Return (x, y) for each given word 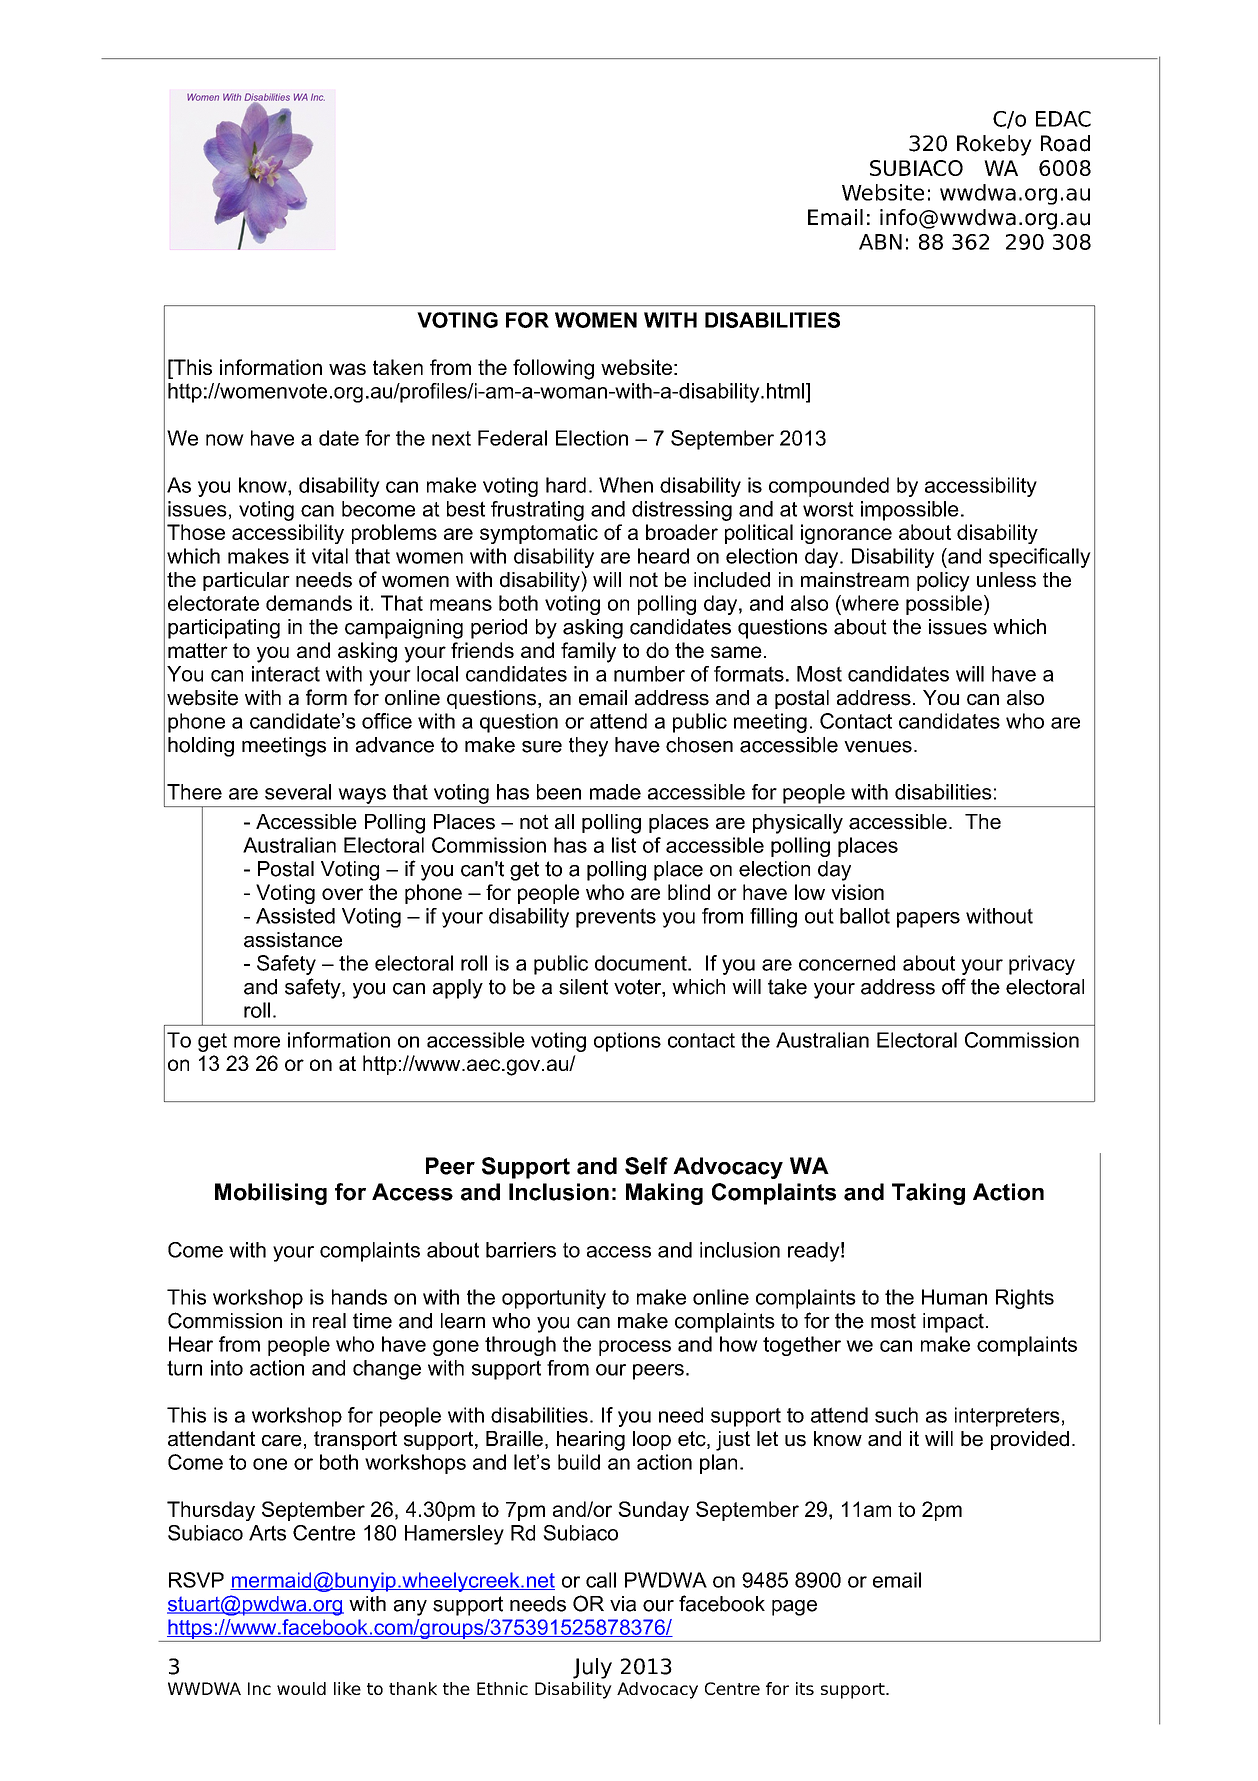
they (588, 747)
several (298, 792)
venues (878, 747)
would (301, 1688)
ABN (880, 242)
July (592, 1668)
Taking (928, 1194)
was (347, 369)
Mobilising (271, 1194)
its (805, 1688)
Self (646, 1166)
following (553, 369)
